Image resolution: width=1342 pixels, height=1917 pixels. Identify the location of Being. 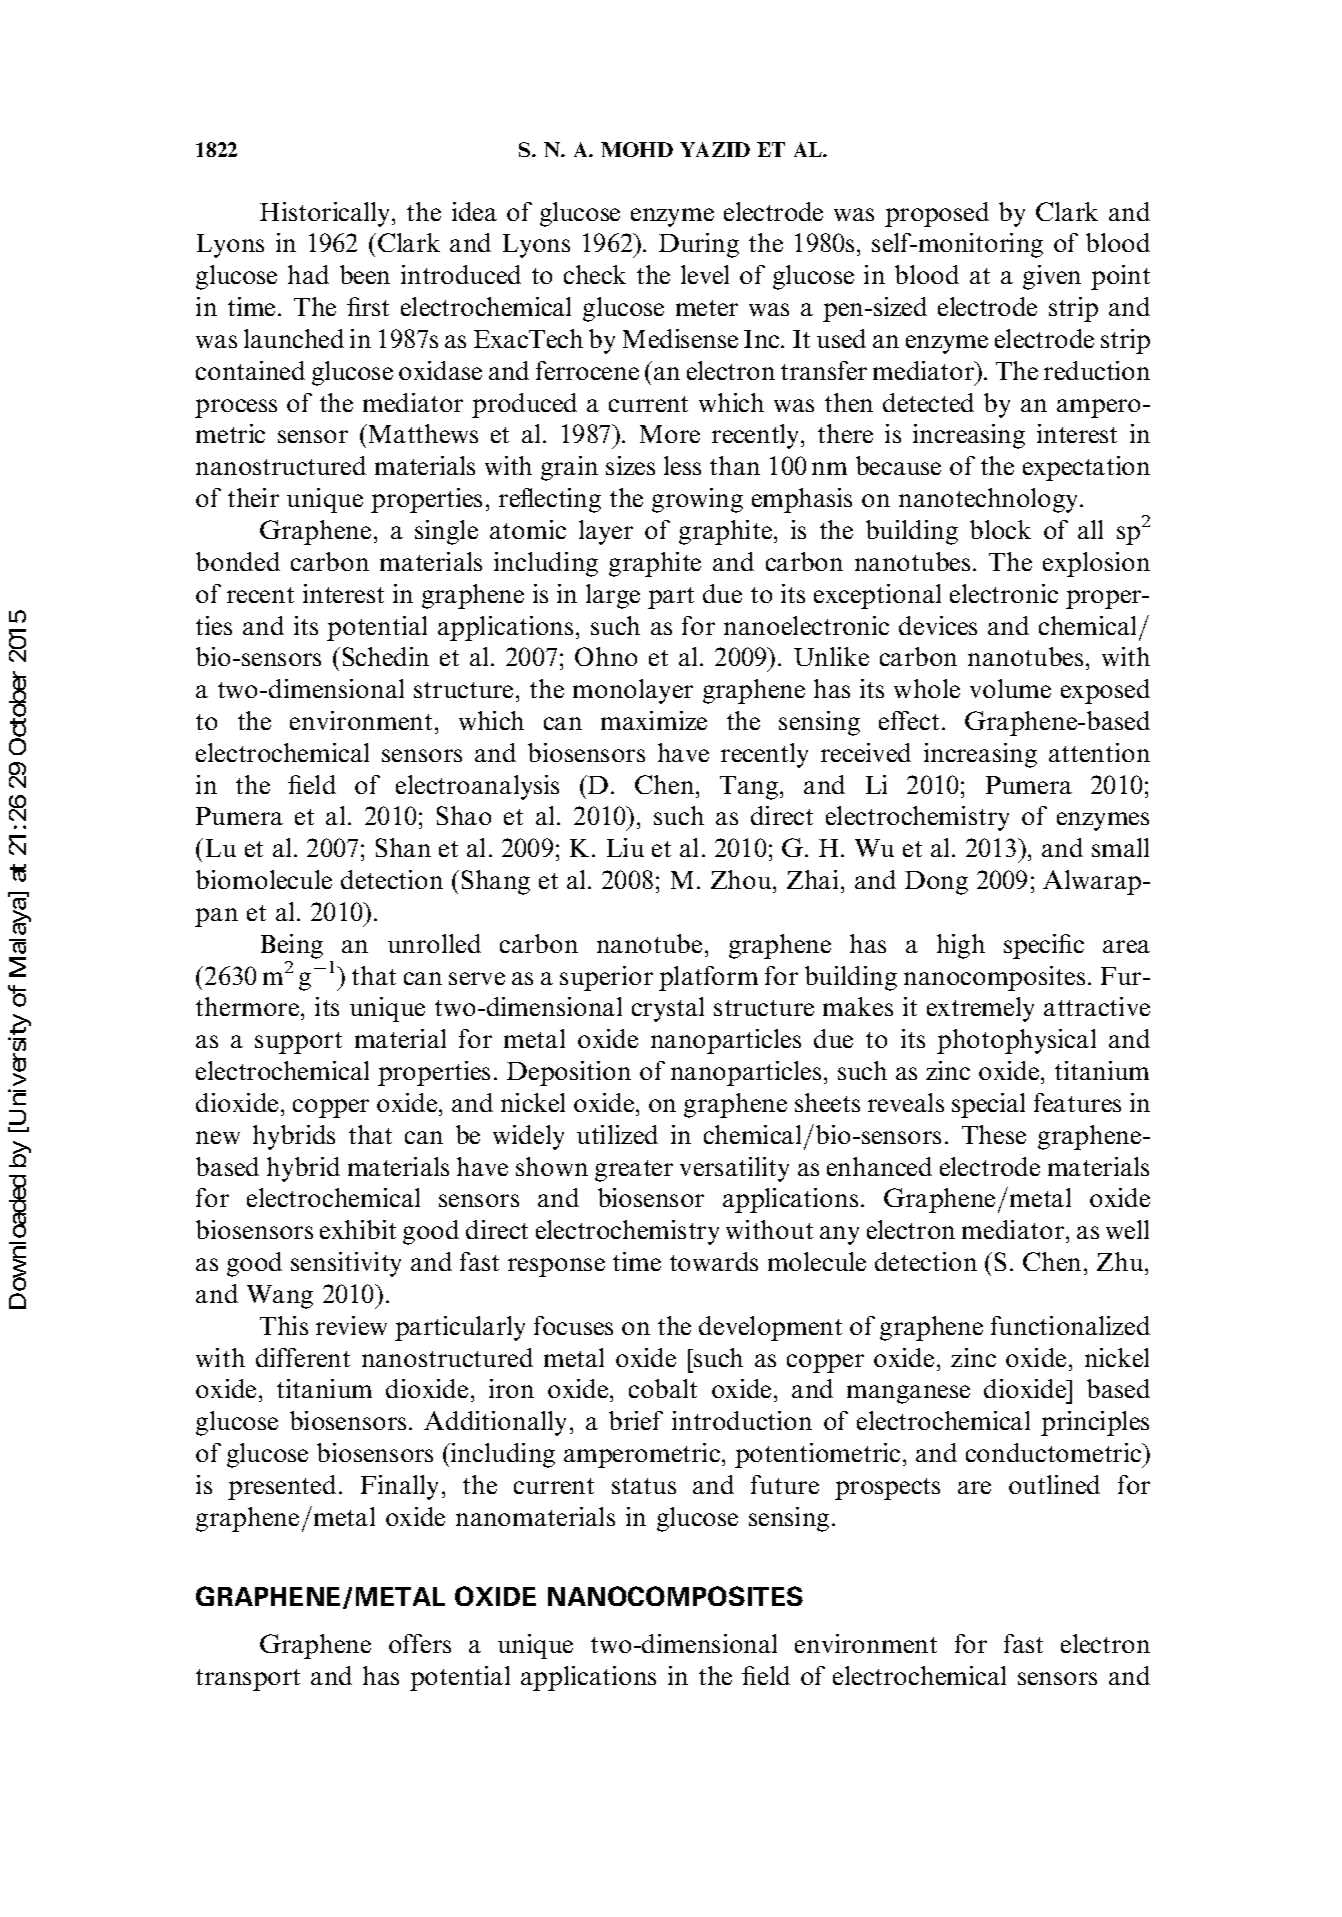
(292, 946).
